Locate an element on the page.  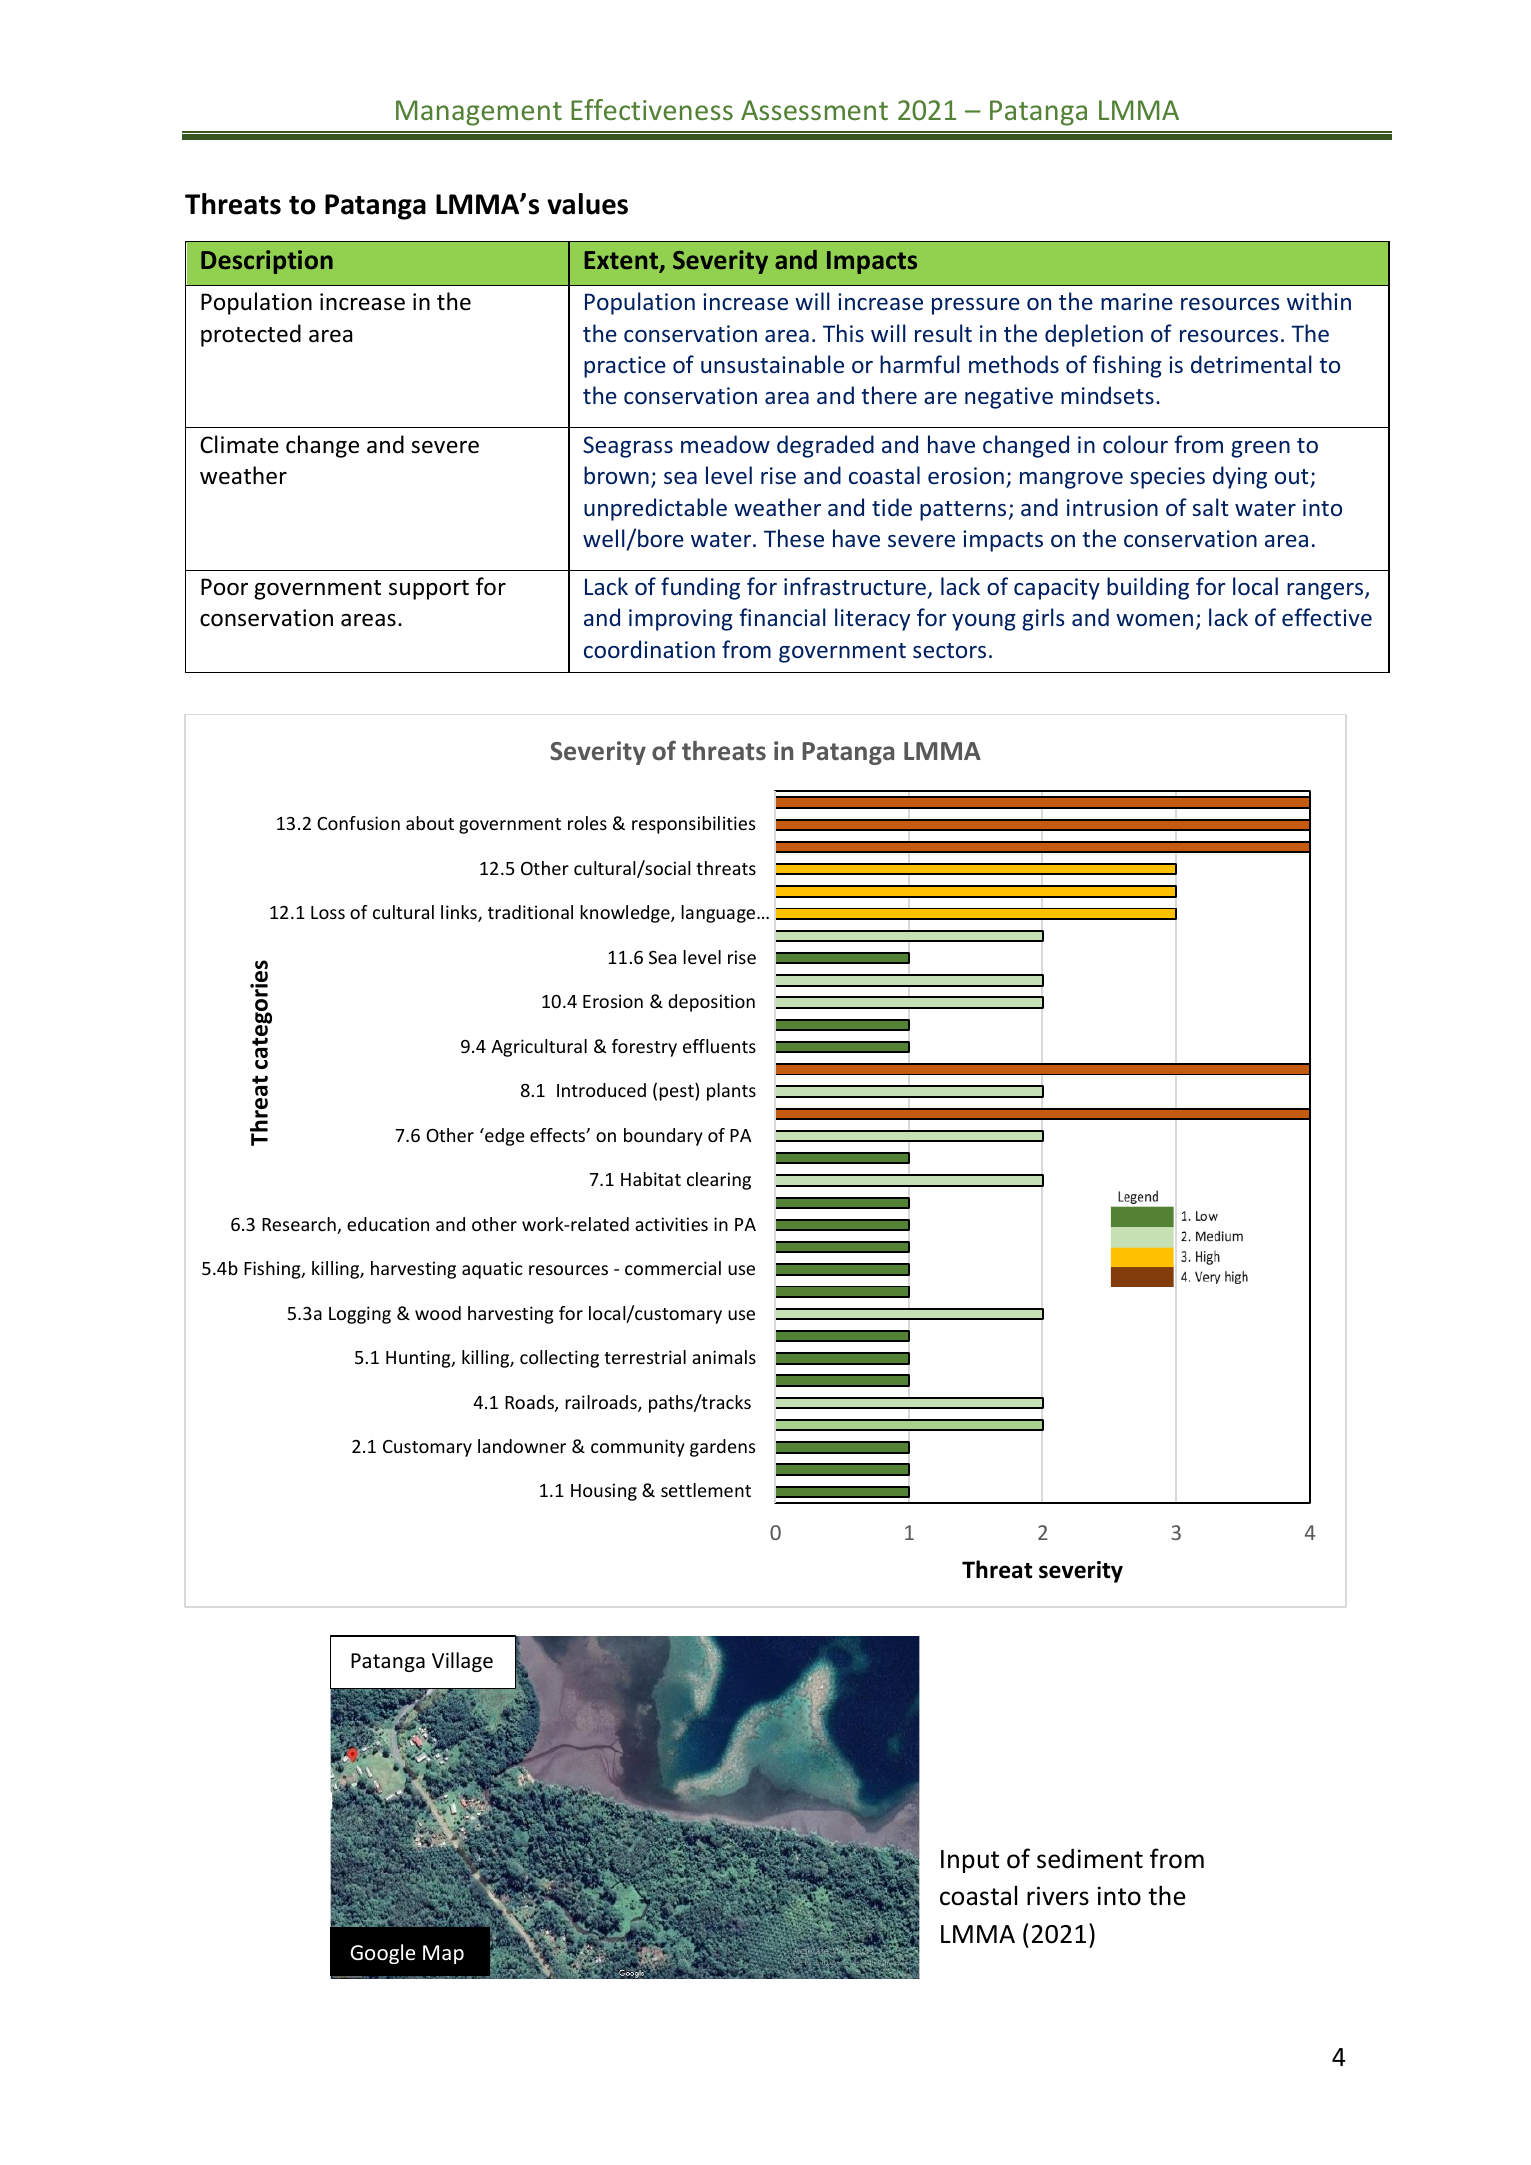
Management is located at coordinates (479, 113).
